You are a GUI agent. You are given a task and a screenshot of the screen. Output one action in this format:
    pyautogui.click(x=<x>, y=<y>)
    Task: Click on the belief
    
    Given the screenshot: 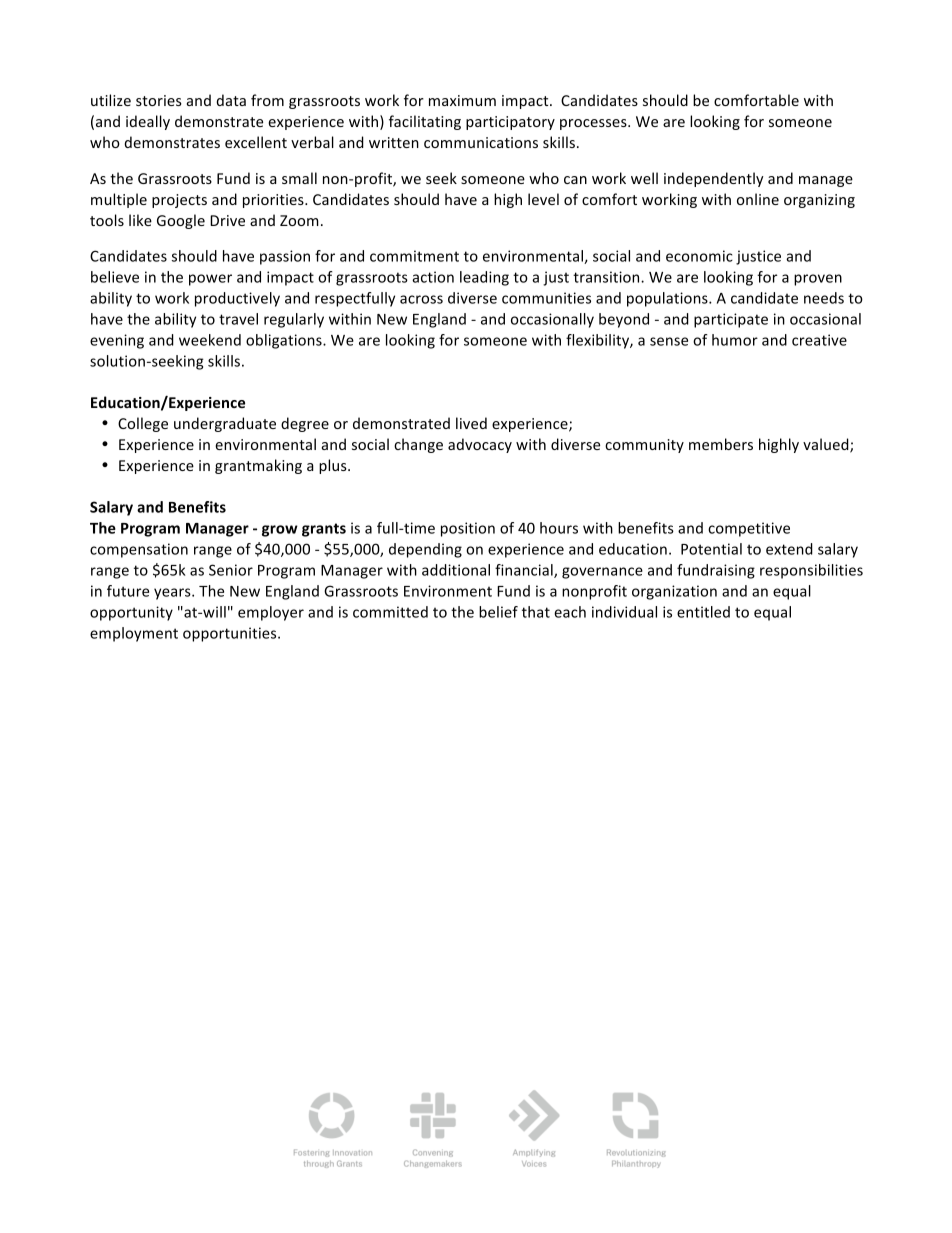 What is the action you would take?
    pyautogui.click(x=498, y=612)
